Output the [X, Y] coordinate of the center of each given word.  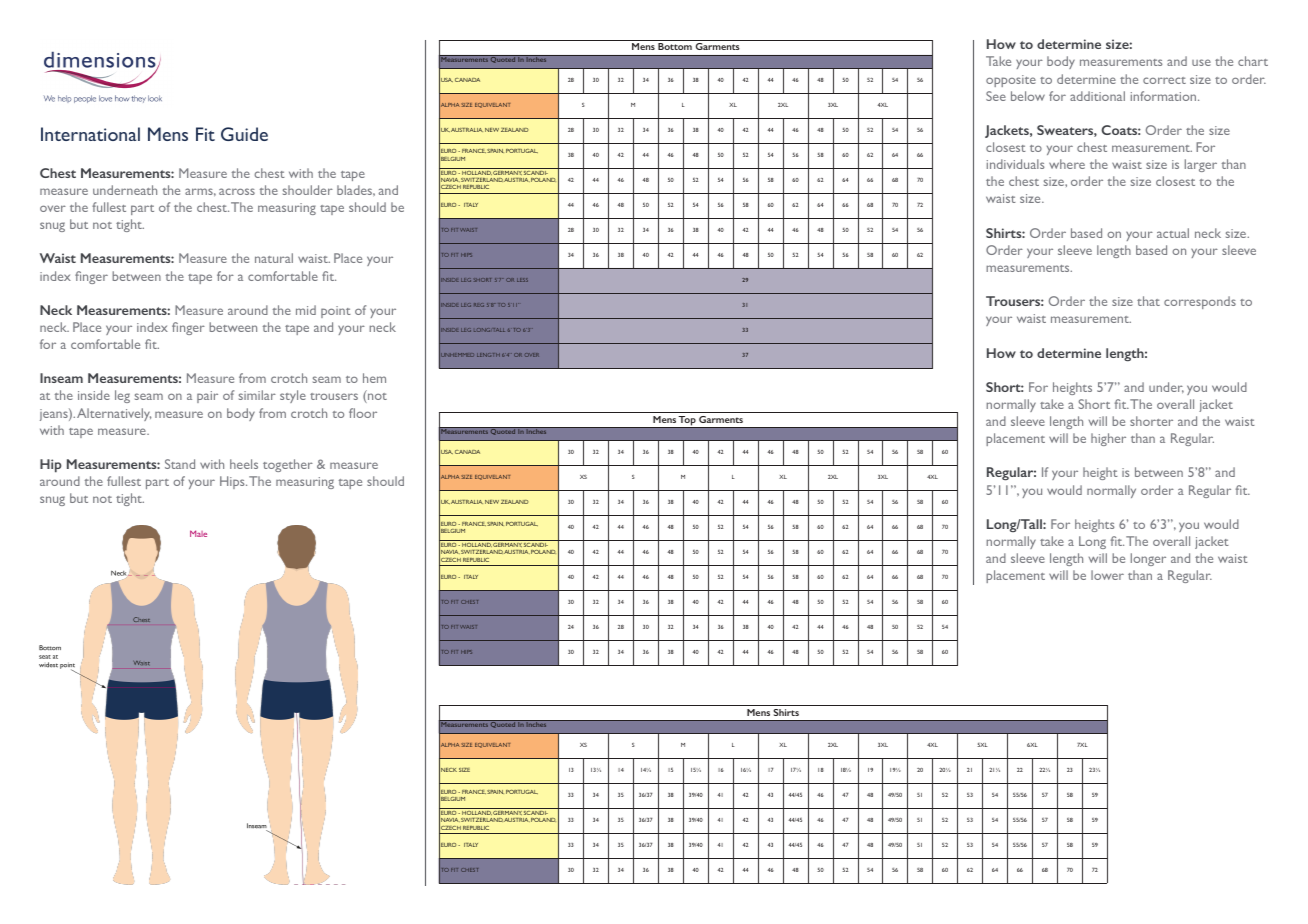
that [1148, 301]
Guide [244, 134]
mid [306, 310]
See [996, 96]
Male [198, 533]
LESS [522, 280]
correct [1164, 80]
